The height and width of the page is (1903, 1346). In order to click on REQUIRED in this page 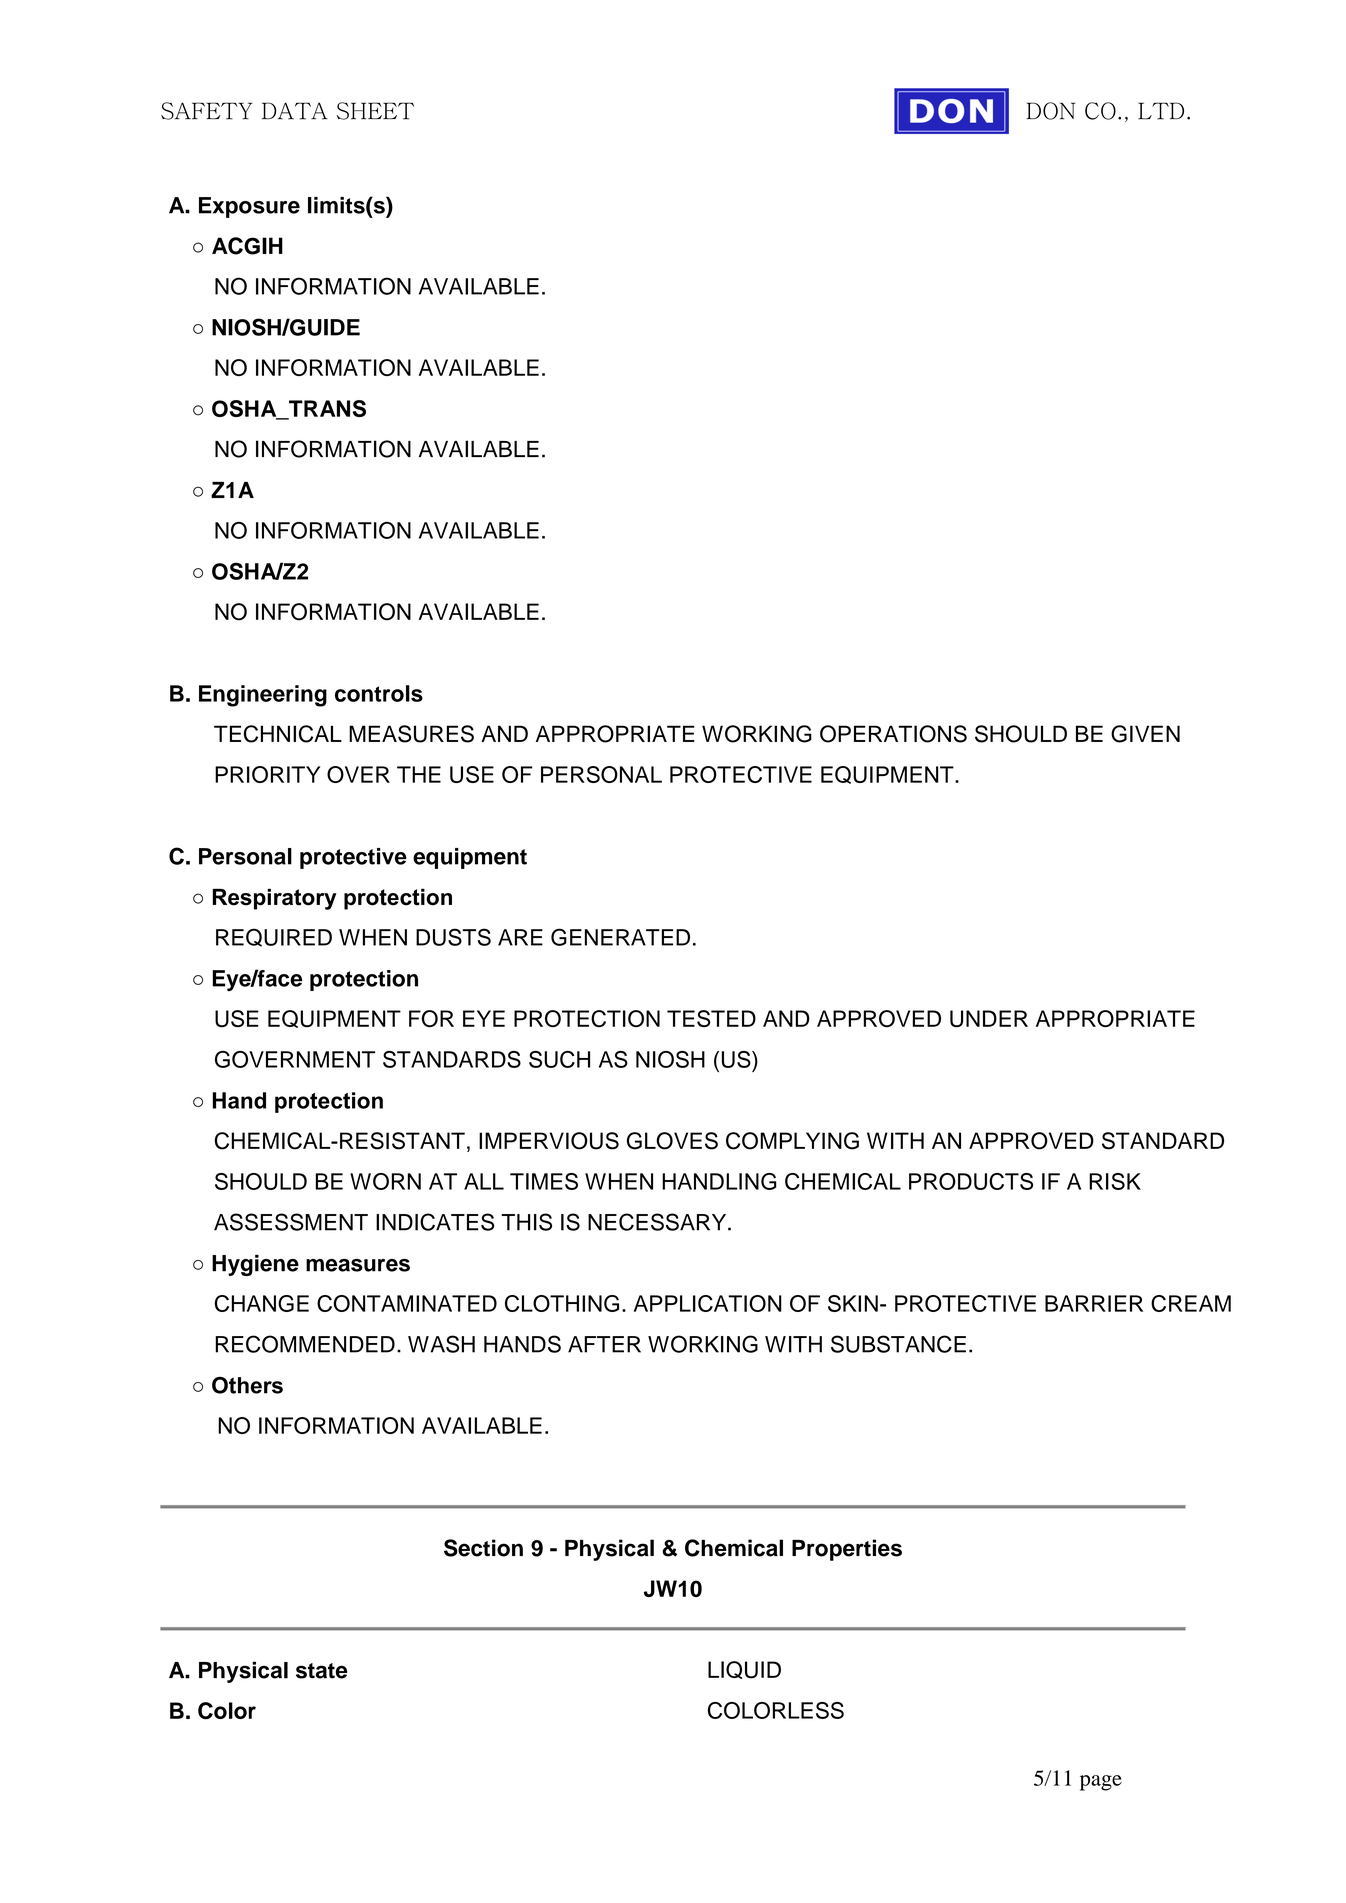, I will do `click(274, 937)`.
